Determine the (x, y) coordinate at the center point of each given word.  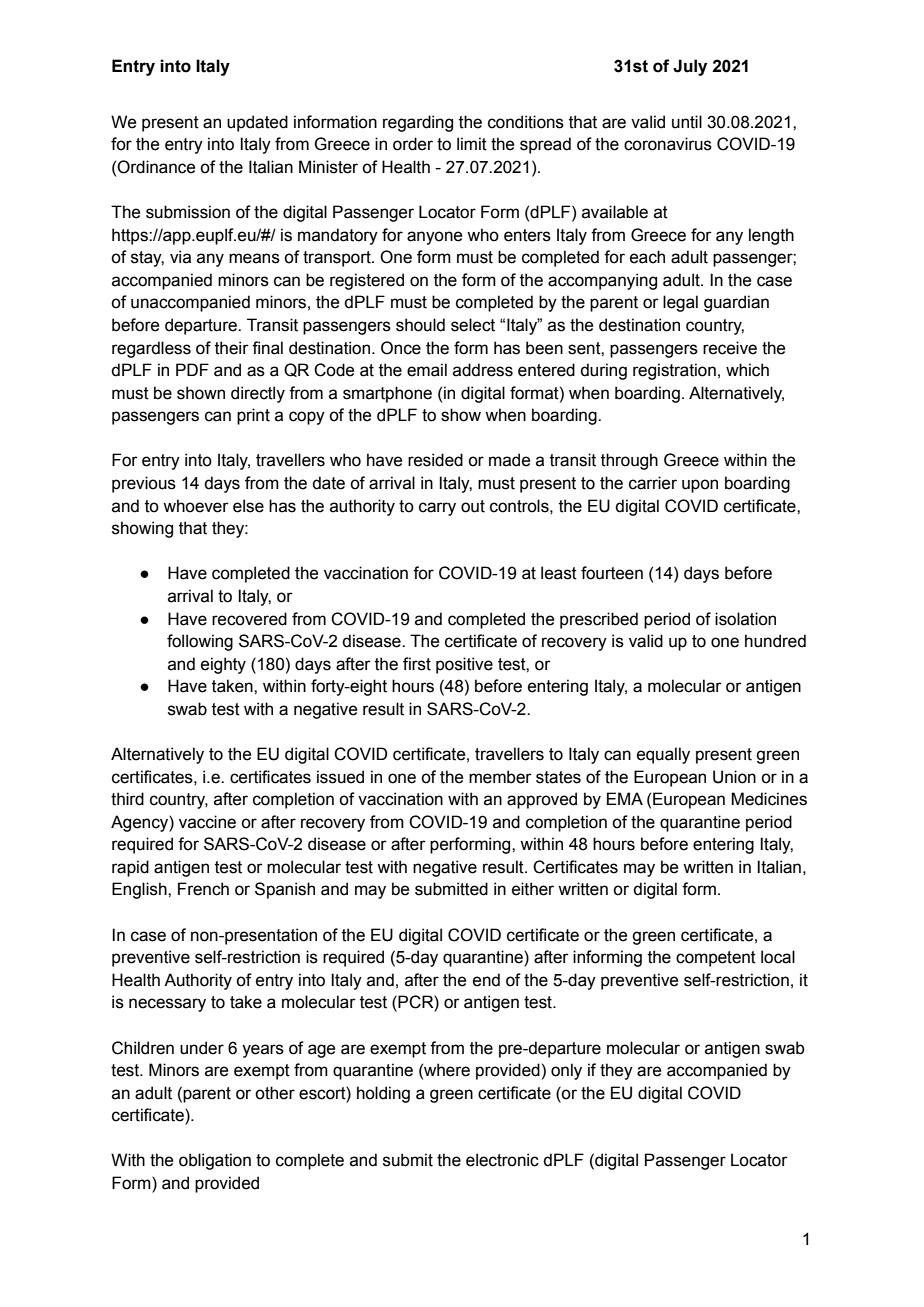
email (427, 370)
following (200, 642)
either (533, 889)
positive (464, 665)
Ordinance (156, 167)
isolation (745, 619)
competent (716, 959)
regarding (418, 123)
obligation (215, 1161)
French (203, 889)
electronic (502, 1160)
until (687, 122)
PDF (192, 369)
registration (674, 371)
